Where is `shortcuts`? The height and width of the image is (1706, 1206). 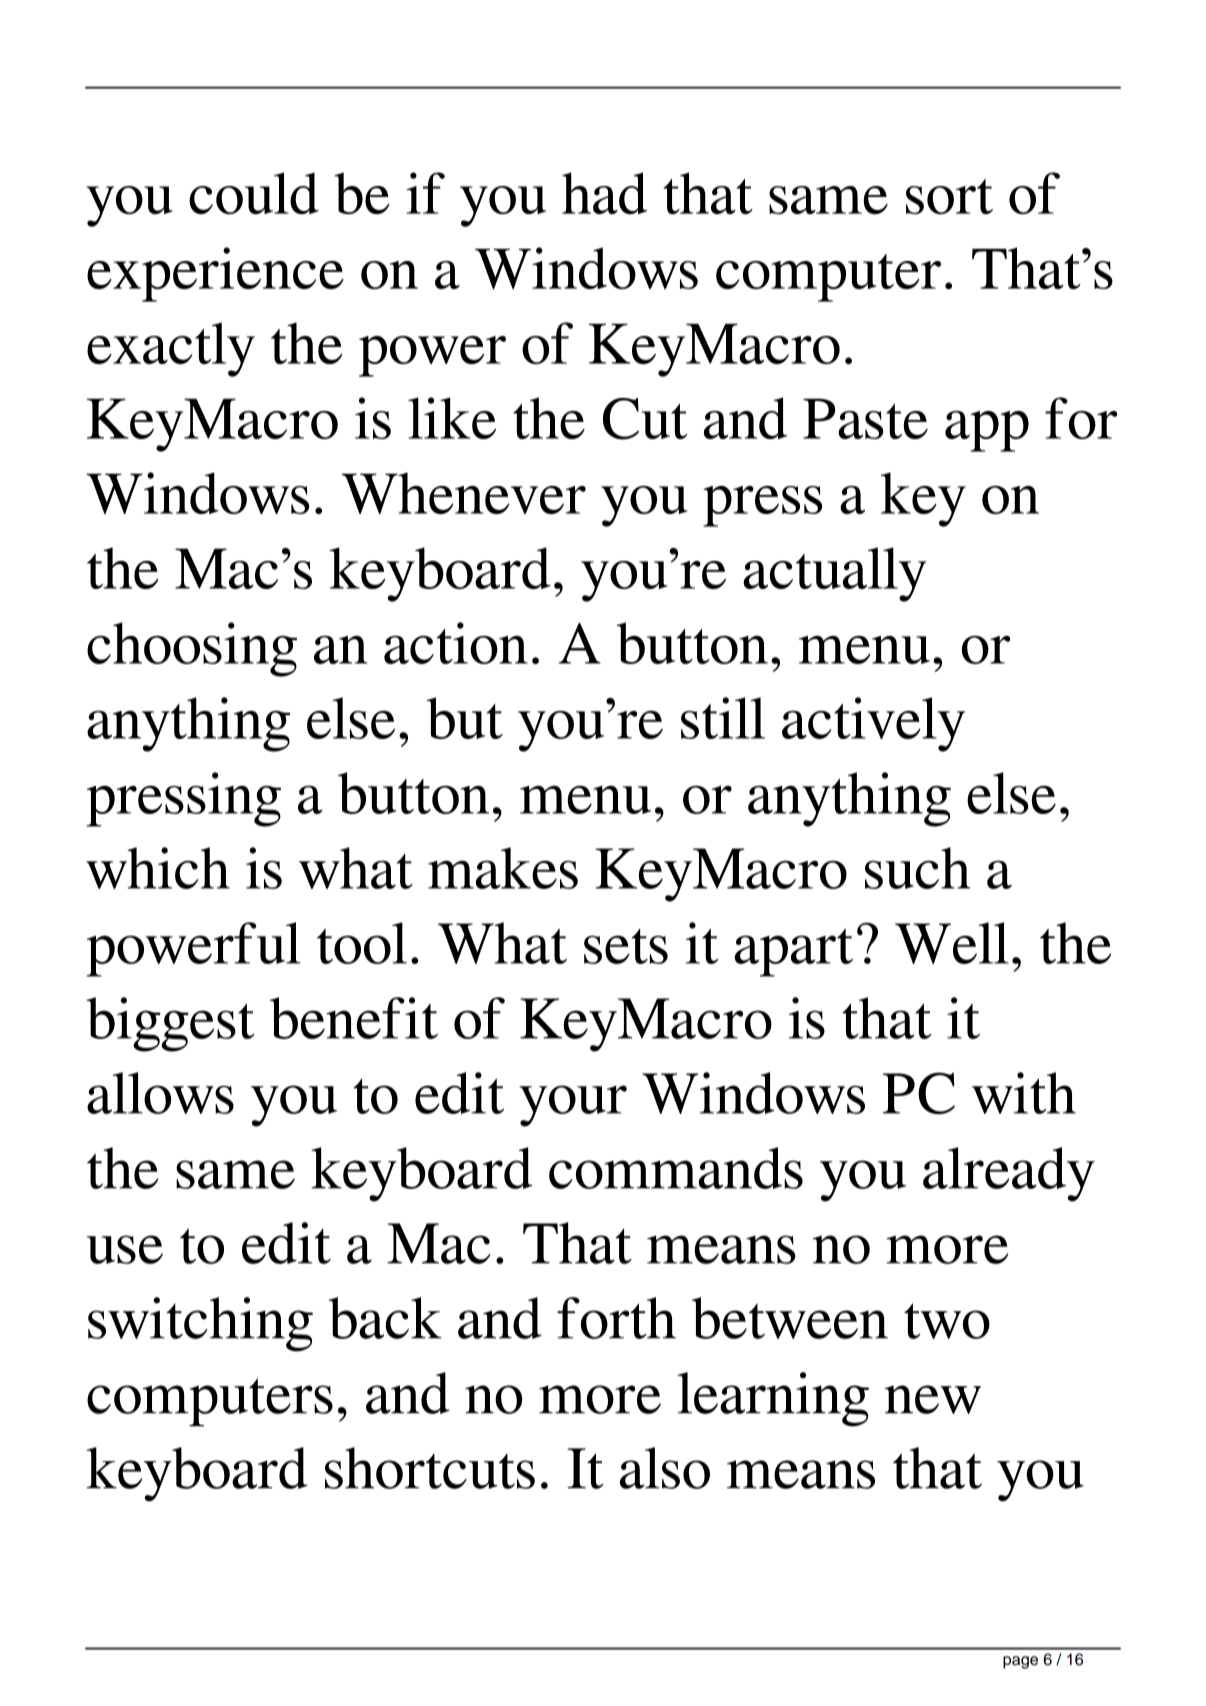 shortcuts is located at coordinates (430, 1468).
